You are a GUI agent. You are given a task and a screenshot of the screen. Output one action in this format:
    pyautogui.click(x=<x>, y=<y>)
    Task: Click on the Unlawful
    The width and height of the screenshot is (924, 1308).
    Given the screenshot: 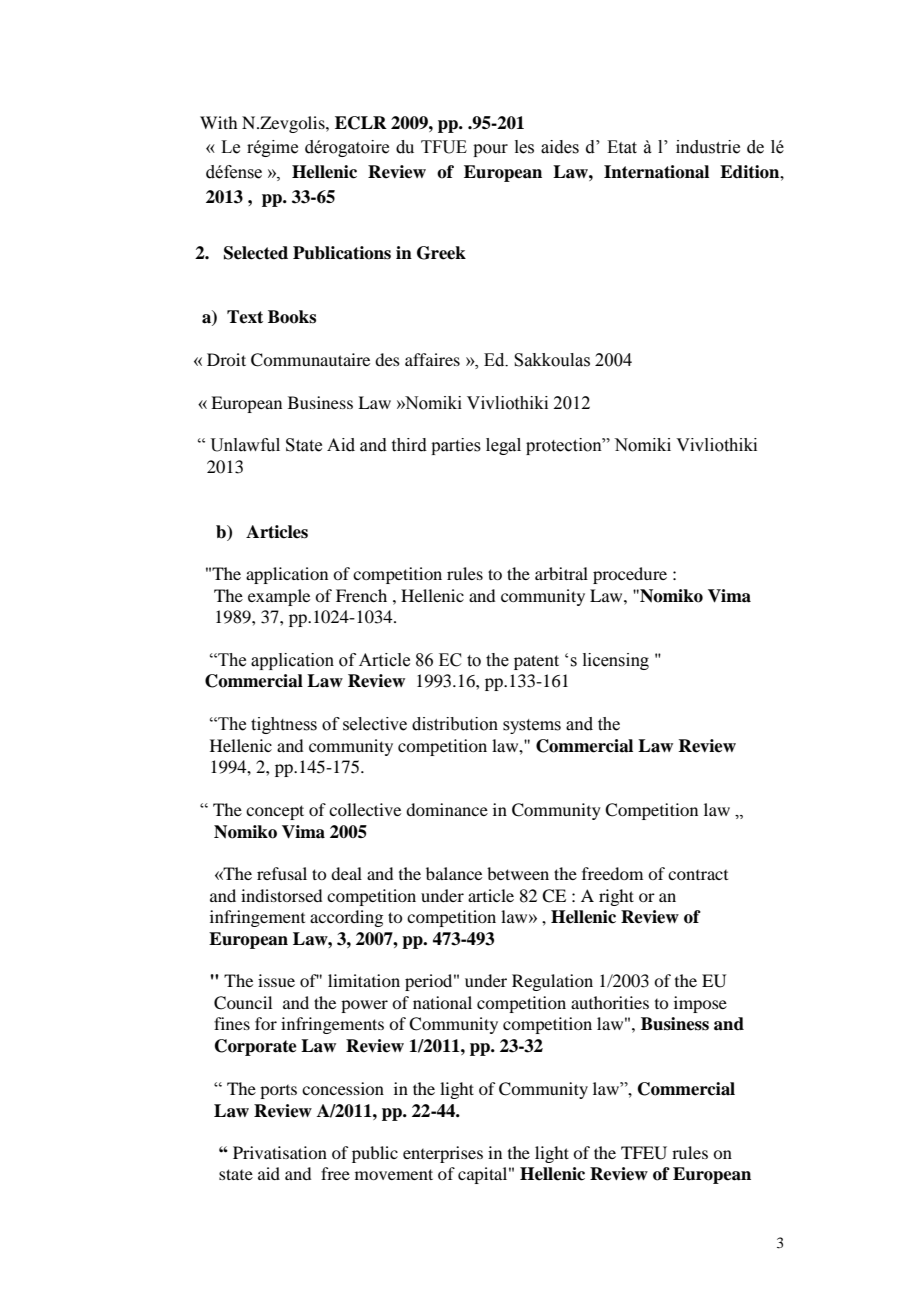 What is the action you would take?
    pyautogui.click(x=245, y=445)
